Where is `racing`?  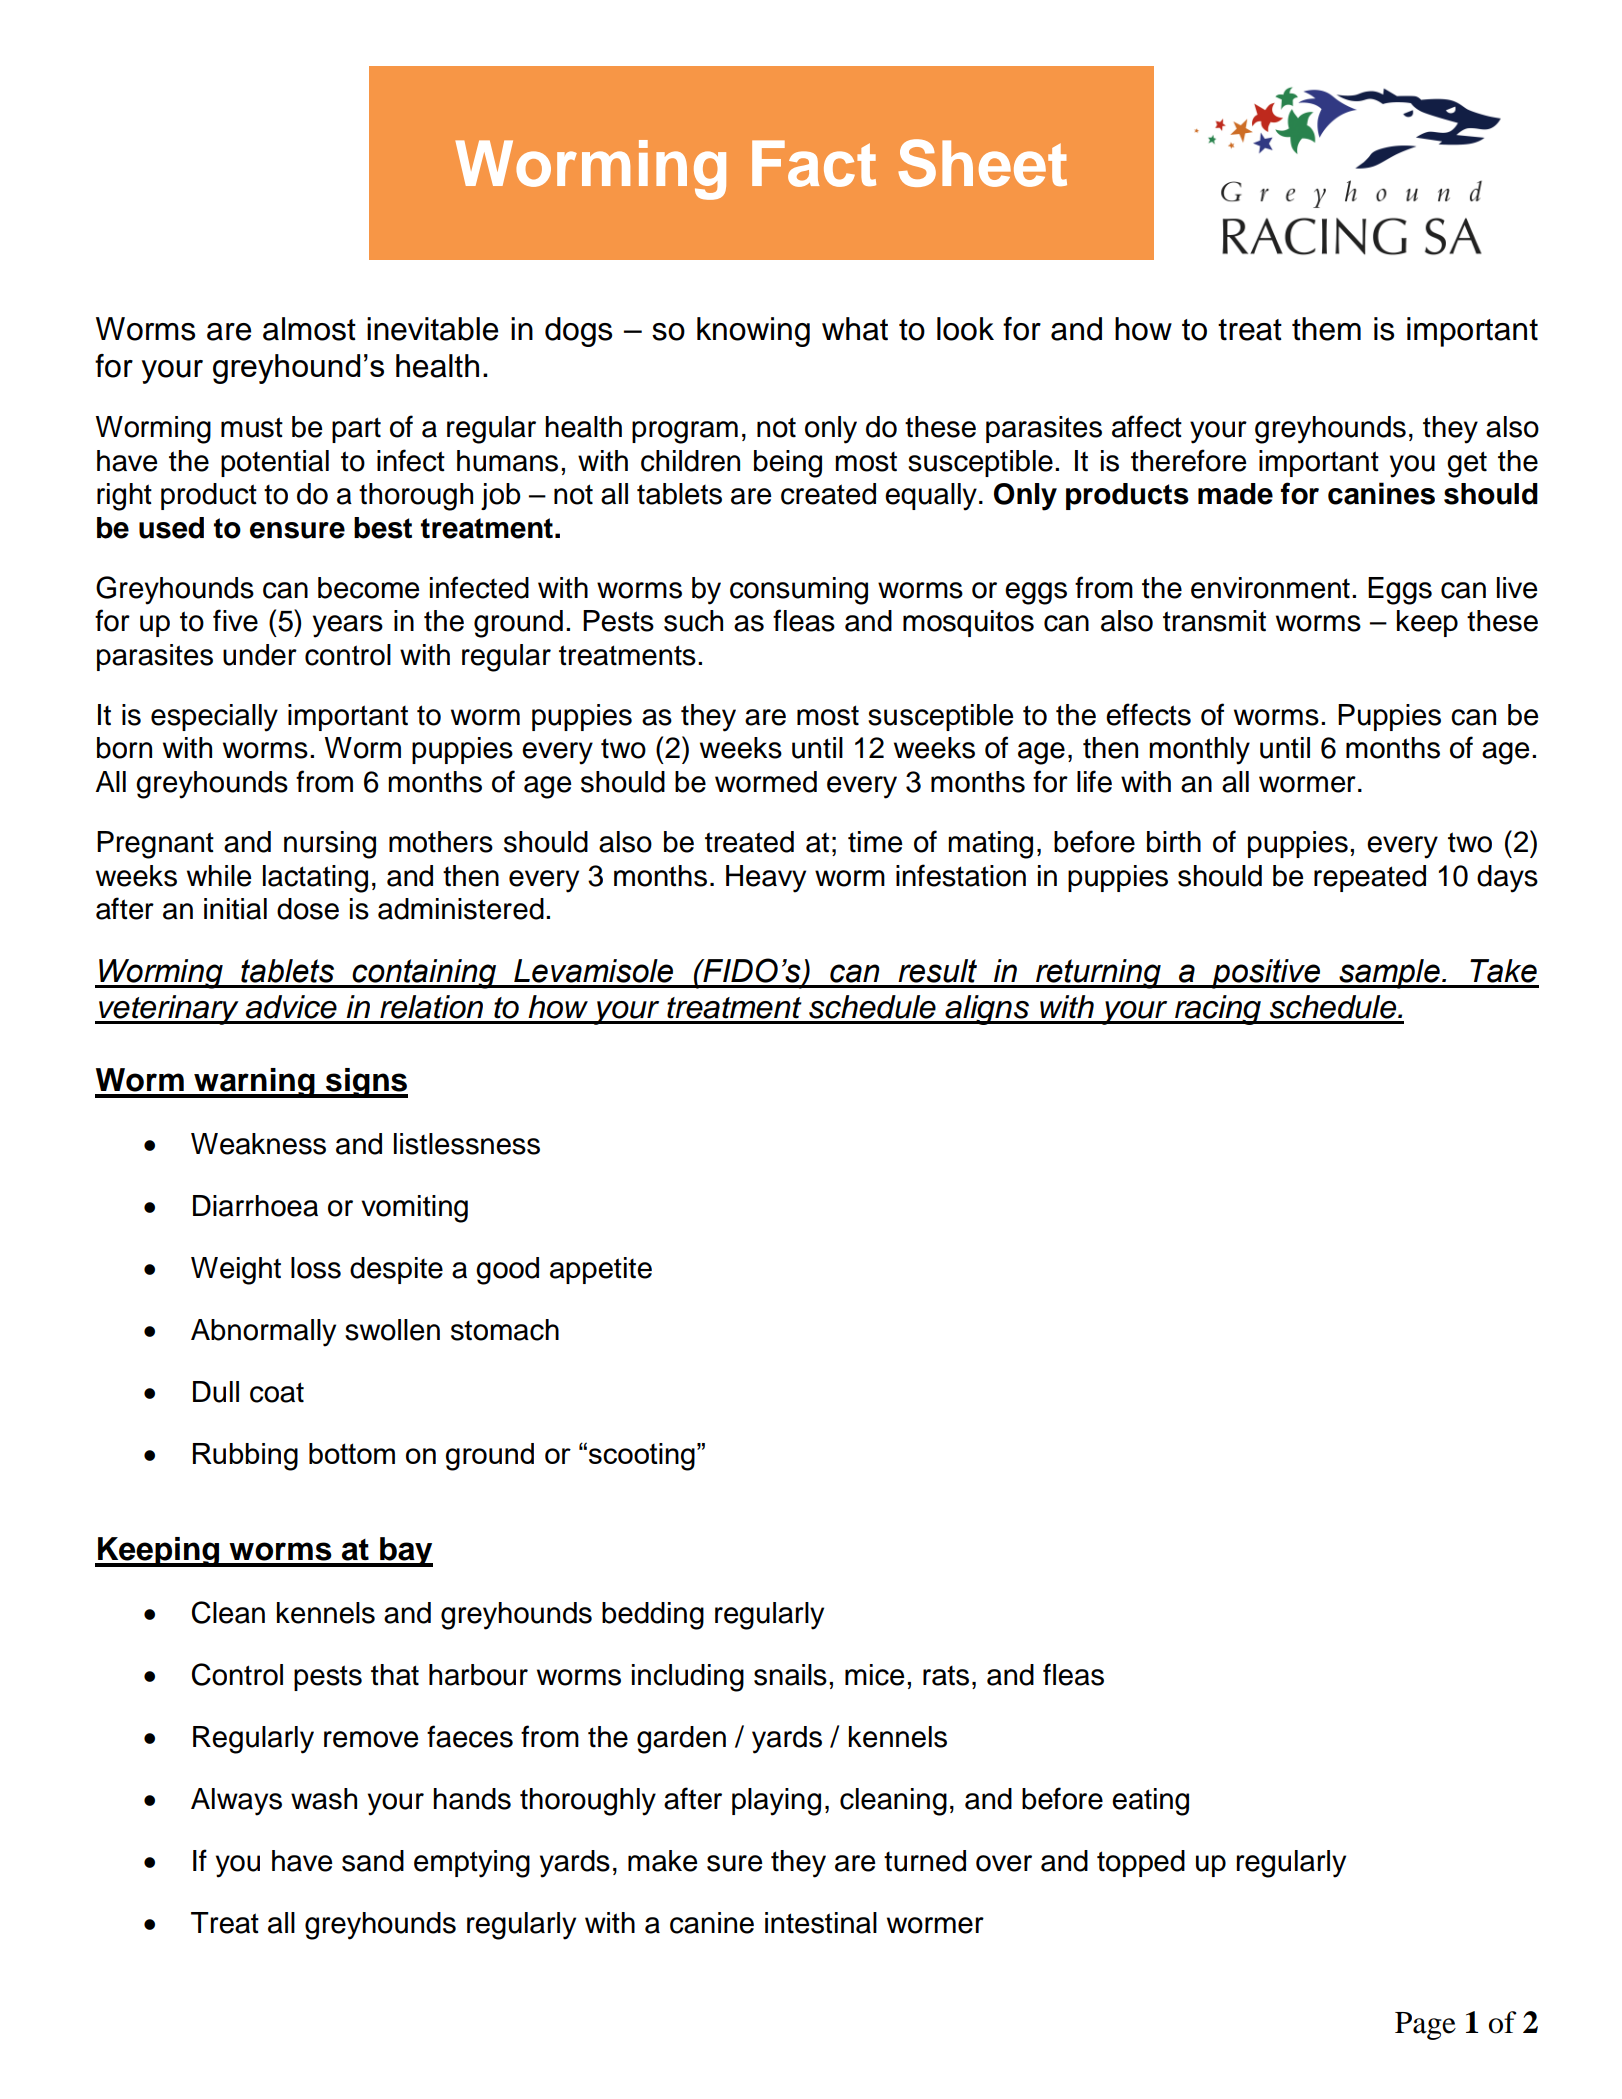 racing is located at coordinates (1218, 1010).
